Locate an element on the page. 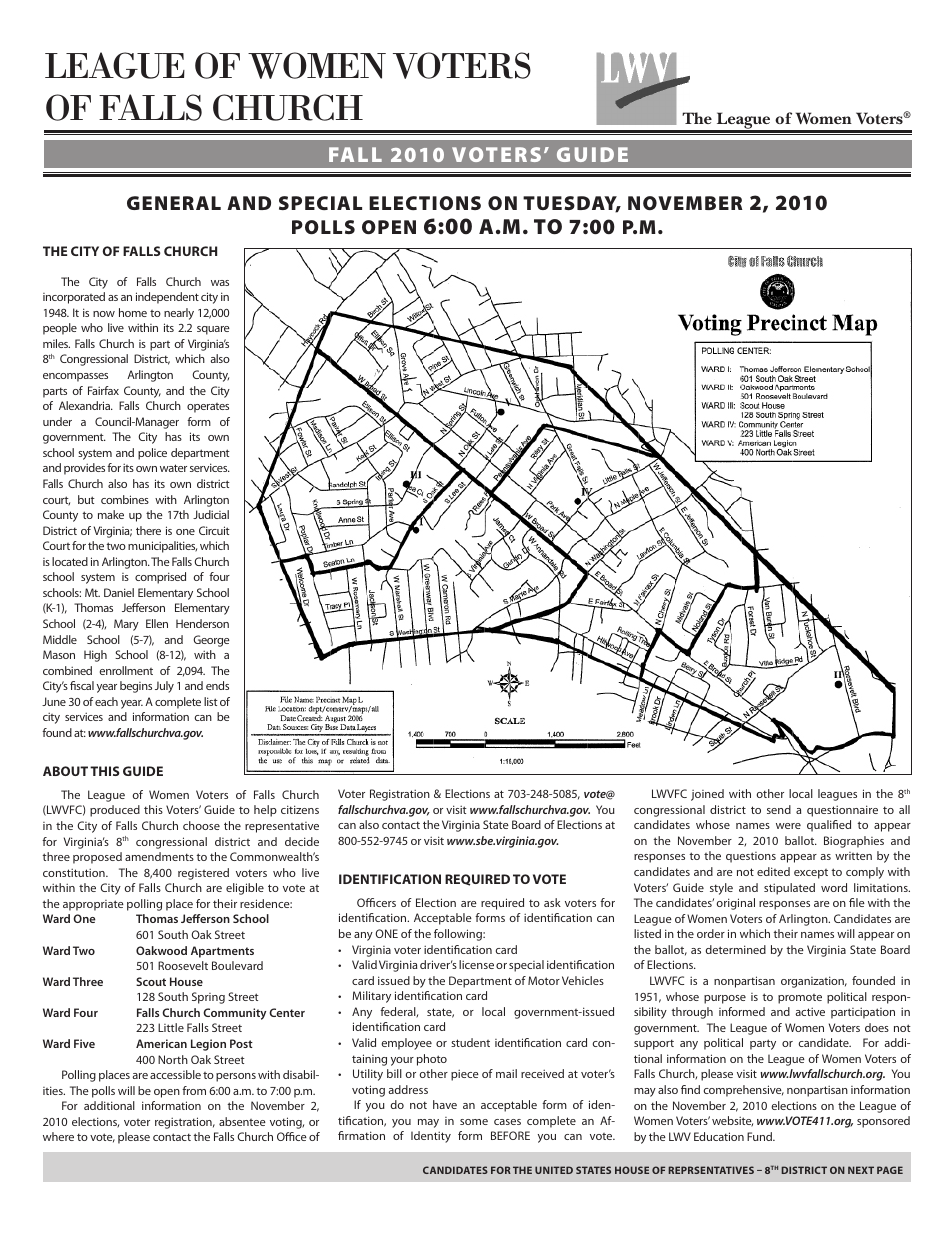 The image size is (952, 1233). absentee is located at coordinates (242, 1121).
